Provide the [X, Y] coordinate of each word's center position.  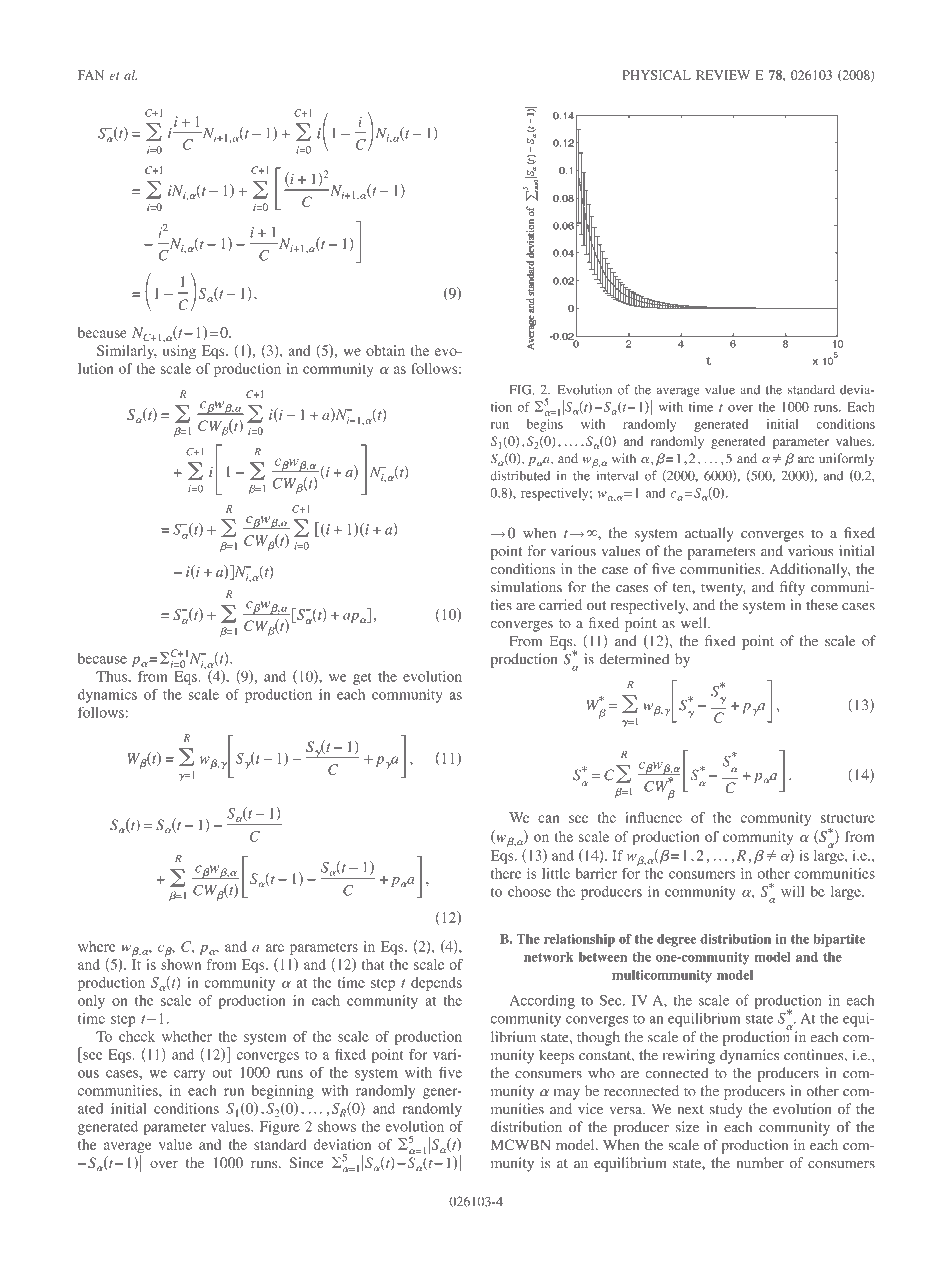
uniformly [846, 459]
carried [560, 605]
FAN [91, 75]
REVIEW [723, 75]
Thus [112, 676]
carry [189, 1075]
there [506, 873]
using [179, 352]
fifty [792, 588]
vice [590, 1109]
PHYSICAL [657, 75]
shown [181, 963]
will [792, 891]
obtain [385, 350]
